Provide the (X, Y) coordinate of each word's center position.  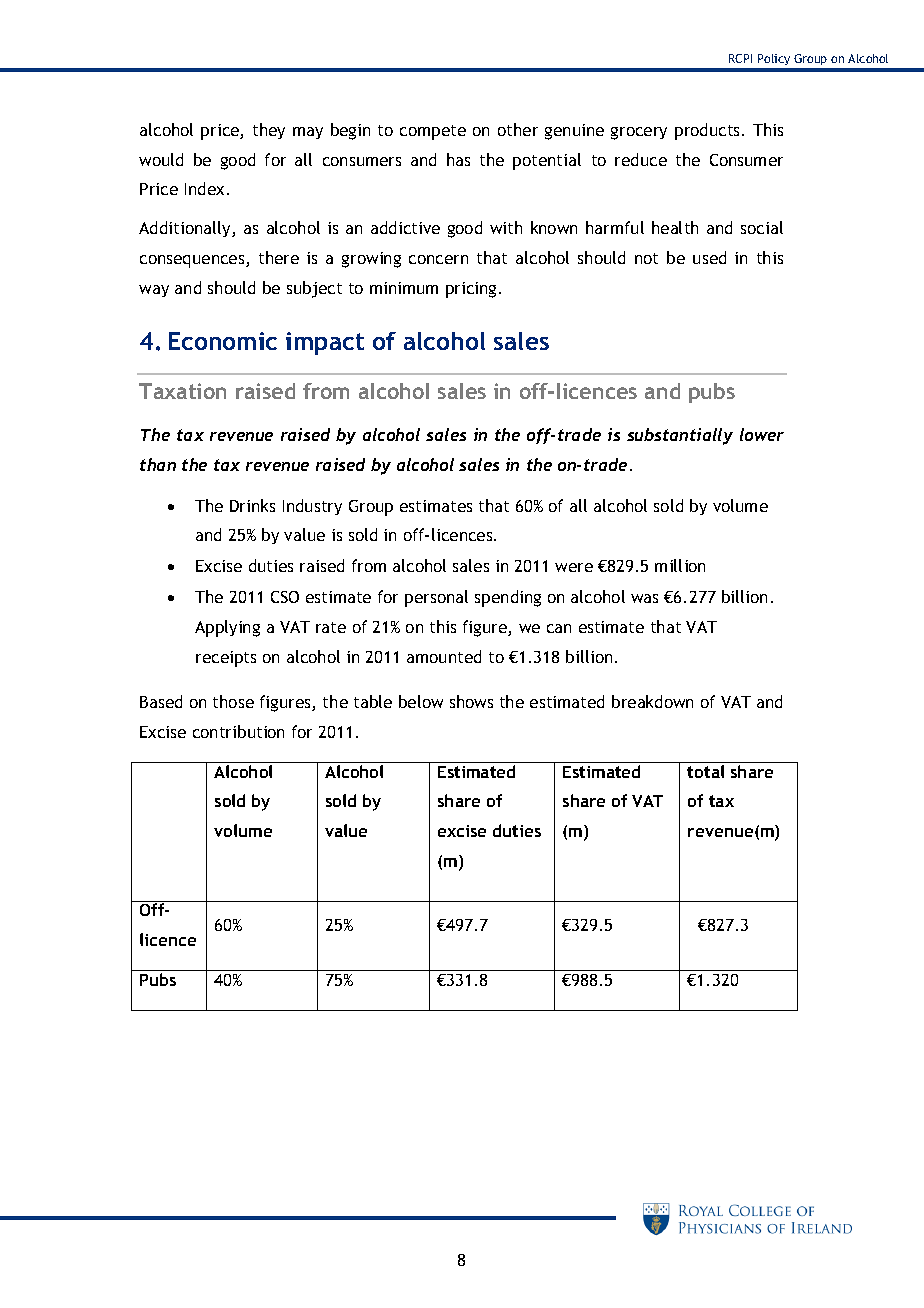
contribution (238, 731)
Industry (312, 507)
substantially (680, 436)
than (158, 464)
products (709, 131)
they (269, 131)
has (458, 159)
